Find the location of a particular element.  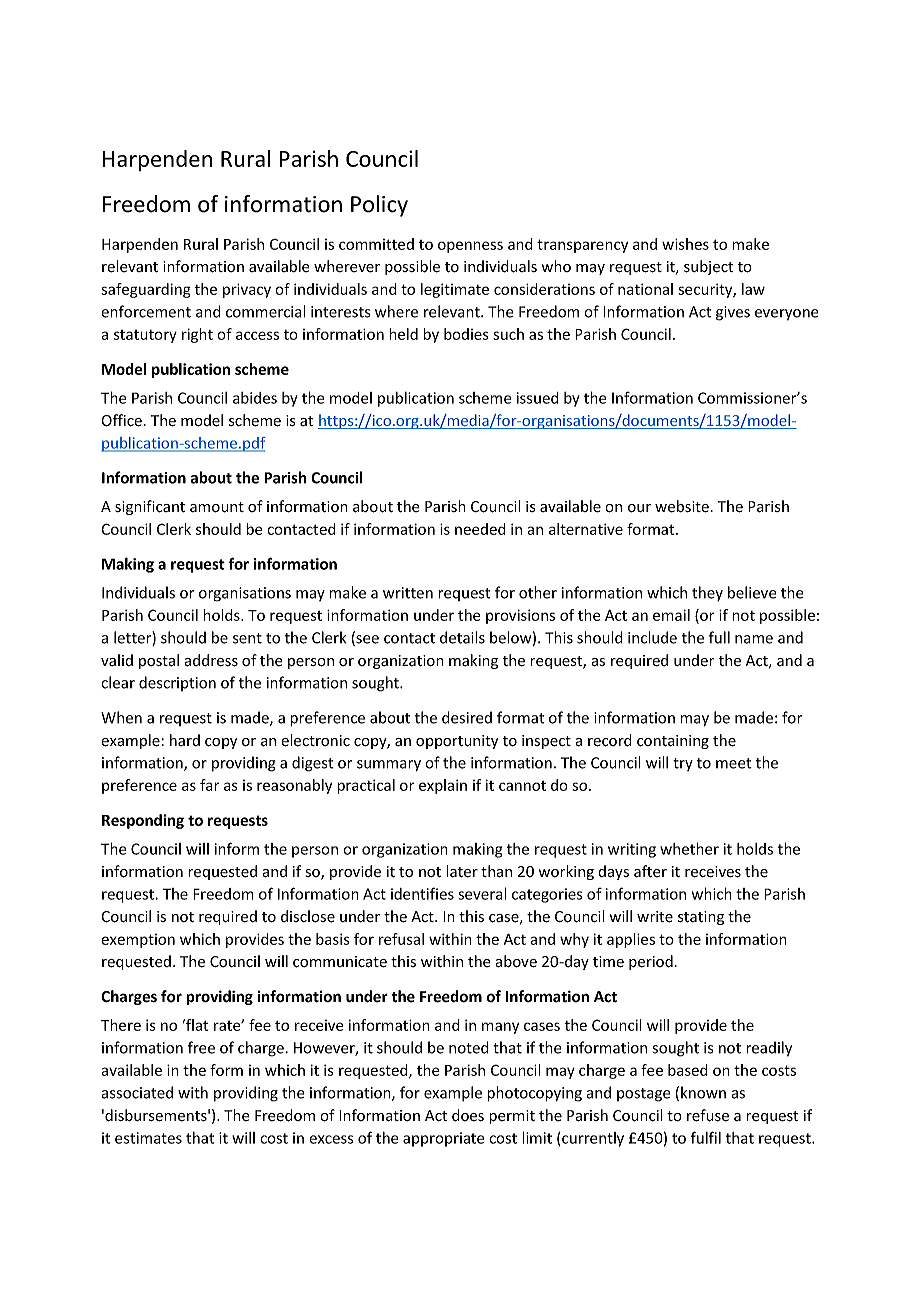

privacy is located at coordinates (247, 290).
